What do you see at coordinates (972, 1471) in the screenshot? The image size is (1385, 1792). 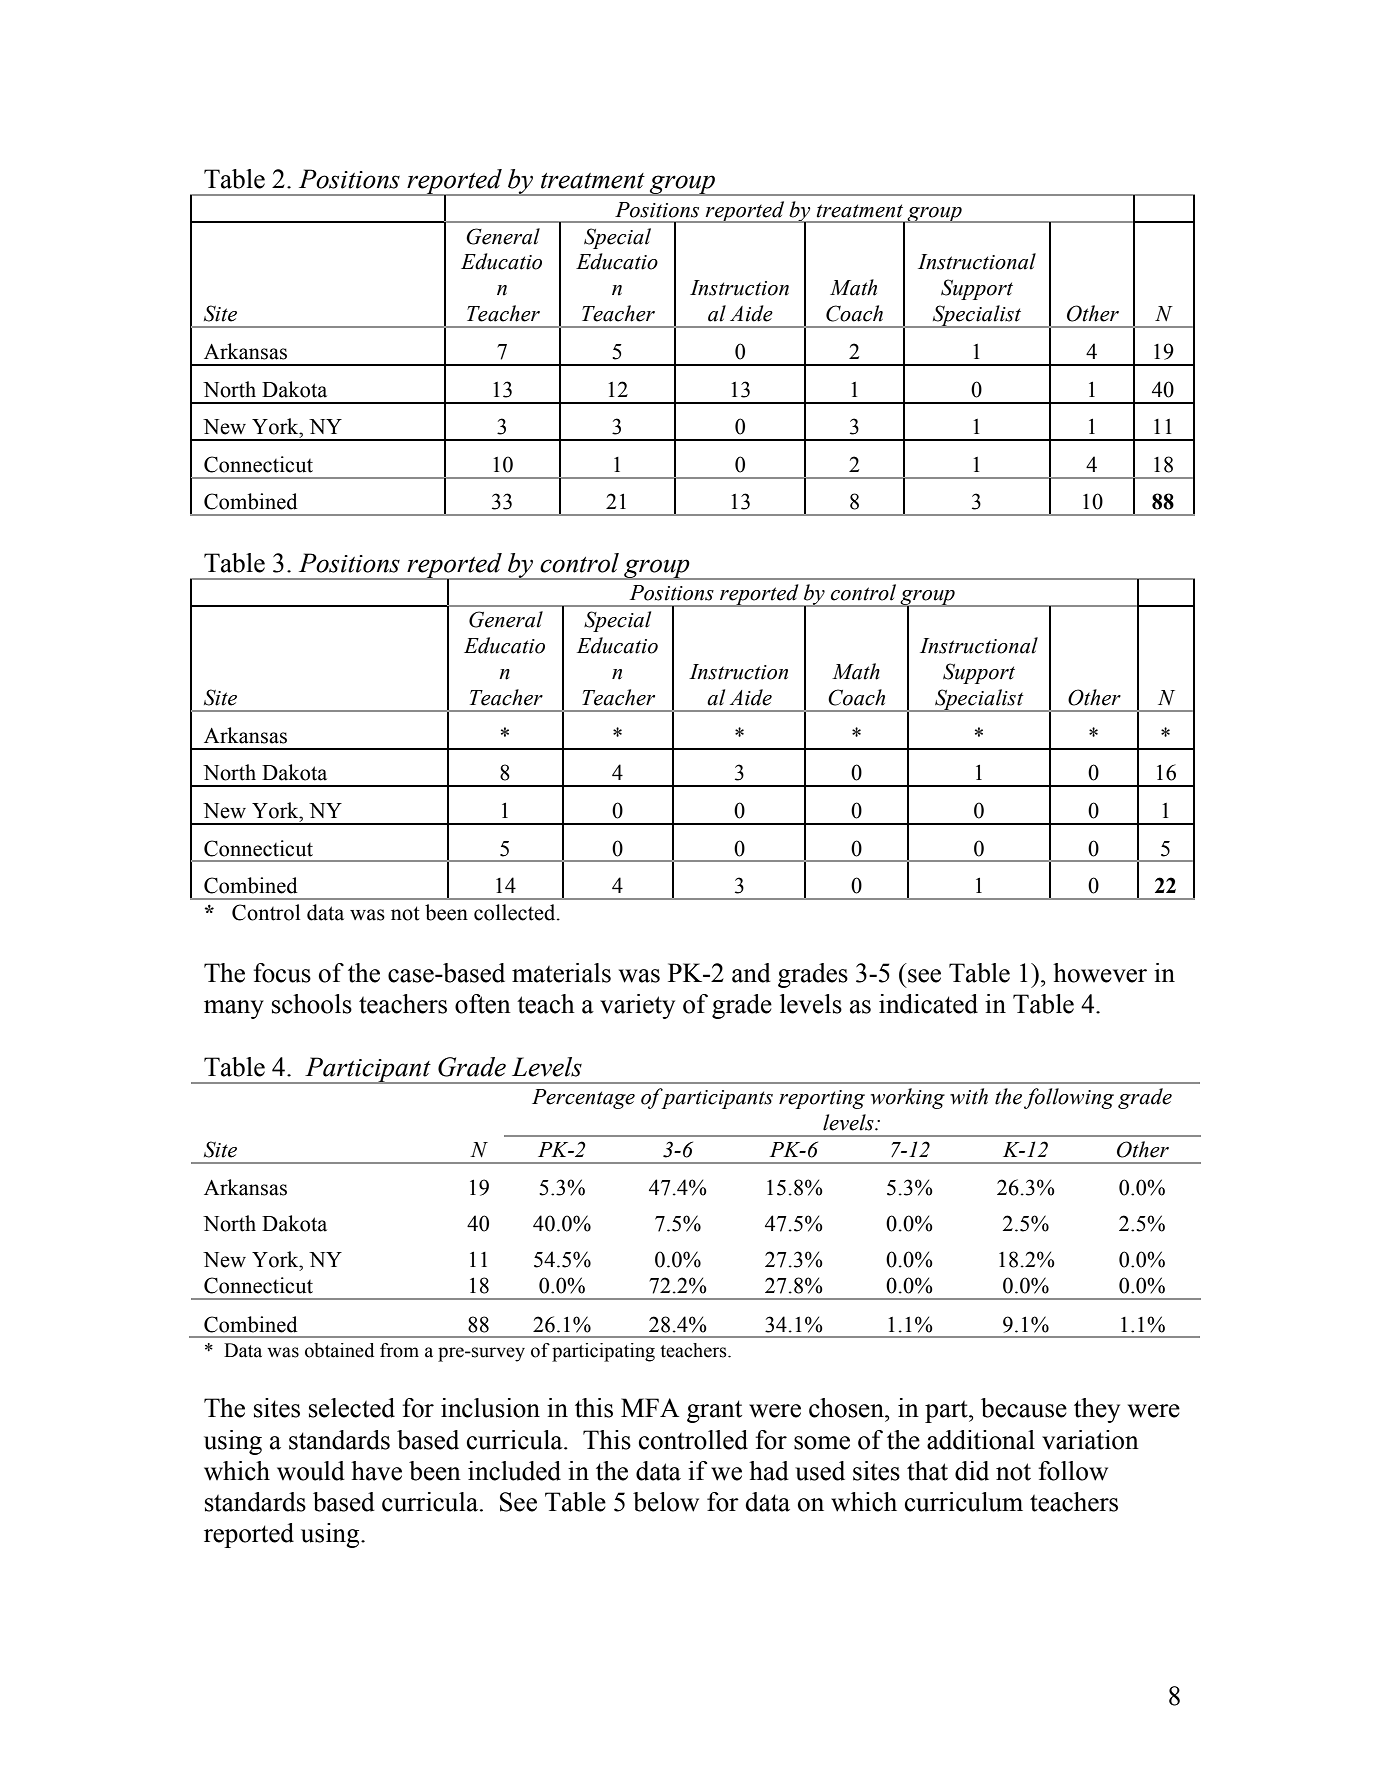 I see `did` at bounding box center [972, 1471].
